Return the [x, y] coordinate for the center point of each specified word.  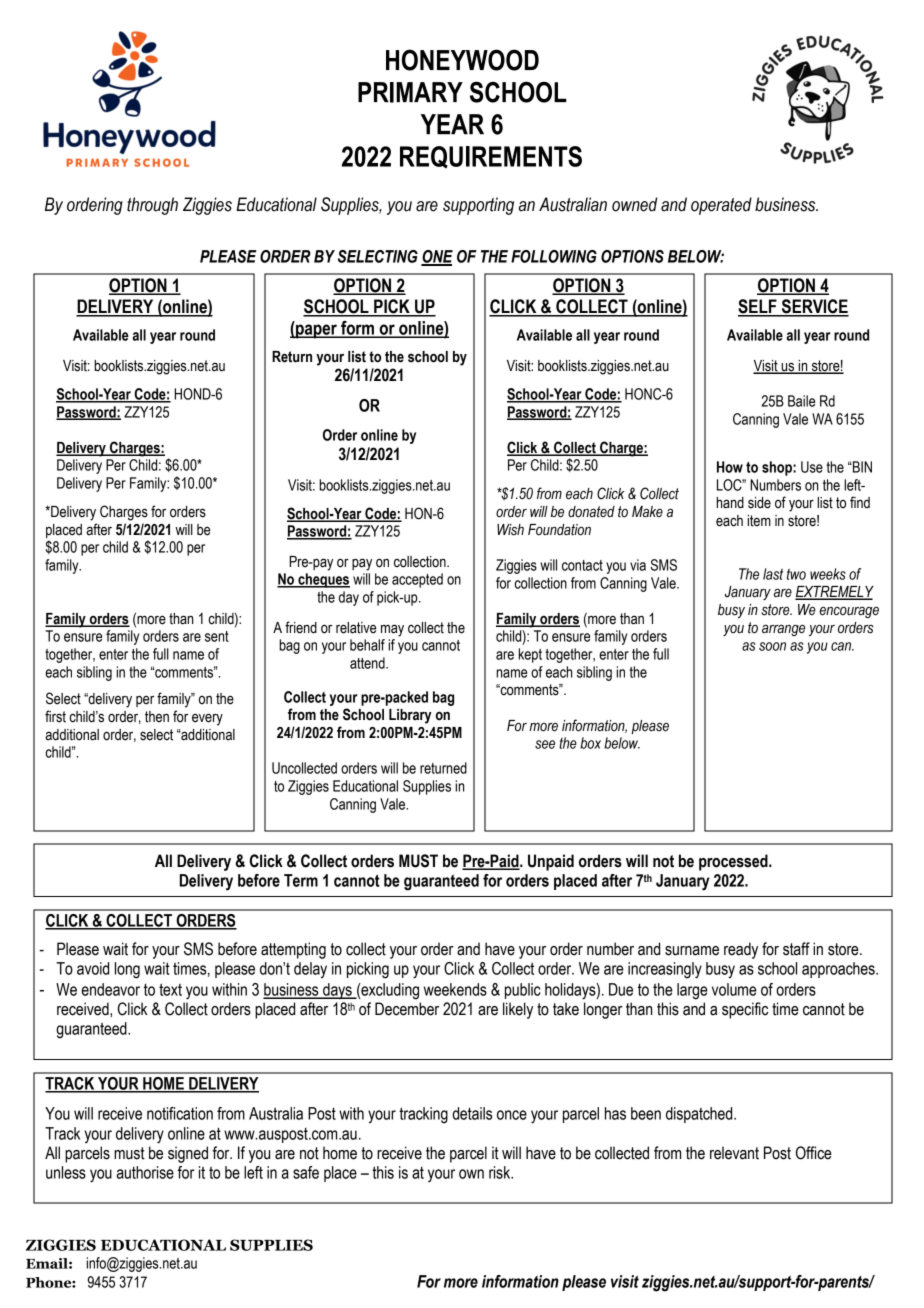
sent [217, 636]
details [472, 1113]
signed [188, 1154]
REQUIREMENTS [491, 157]
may [392, 630]
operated [721, 206]
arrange [783, 630]
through [152, 206]
